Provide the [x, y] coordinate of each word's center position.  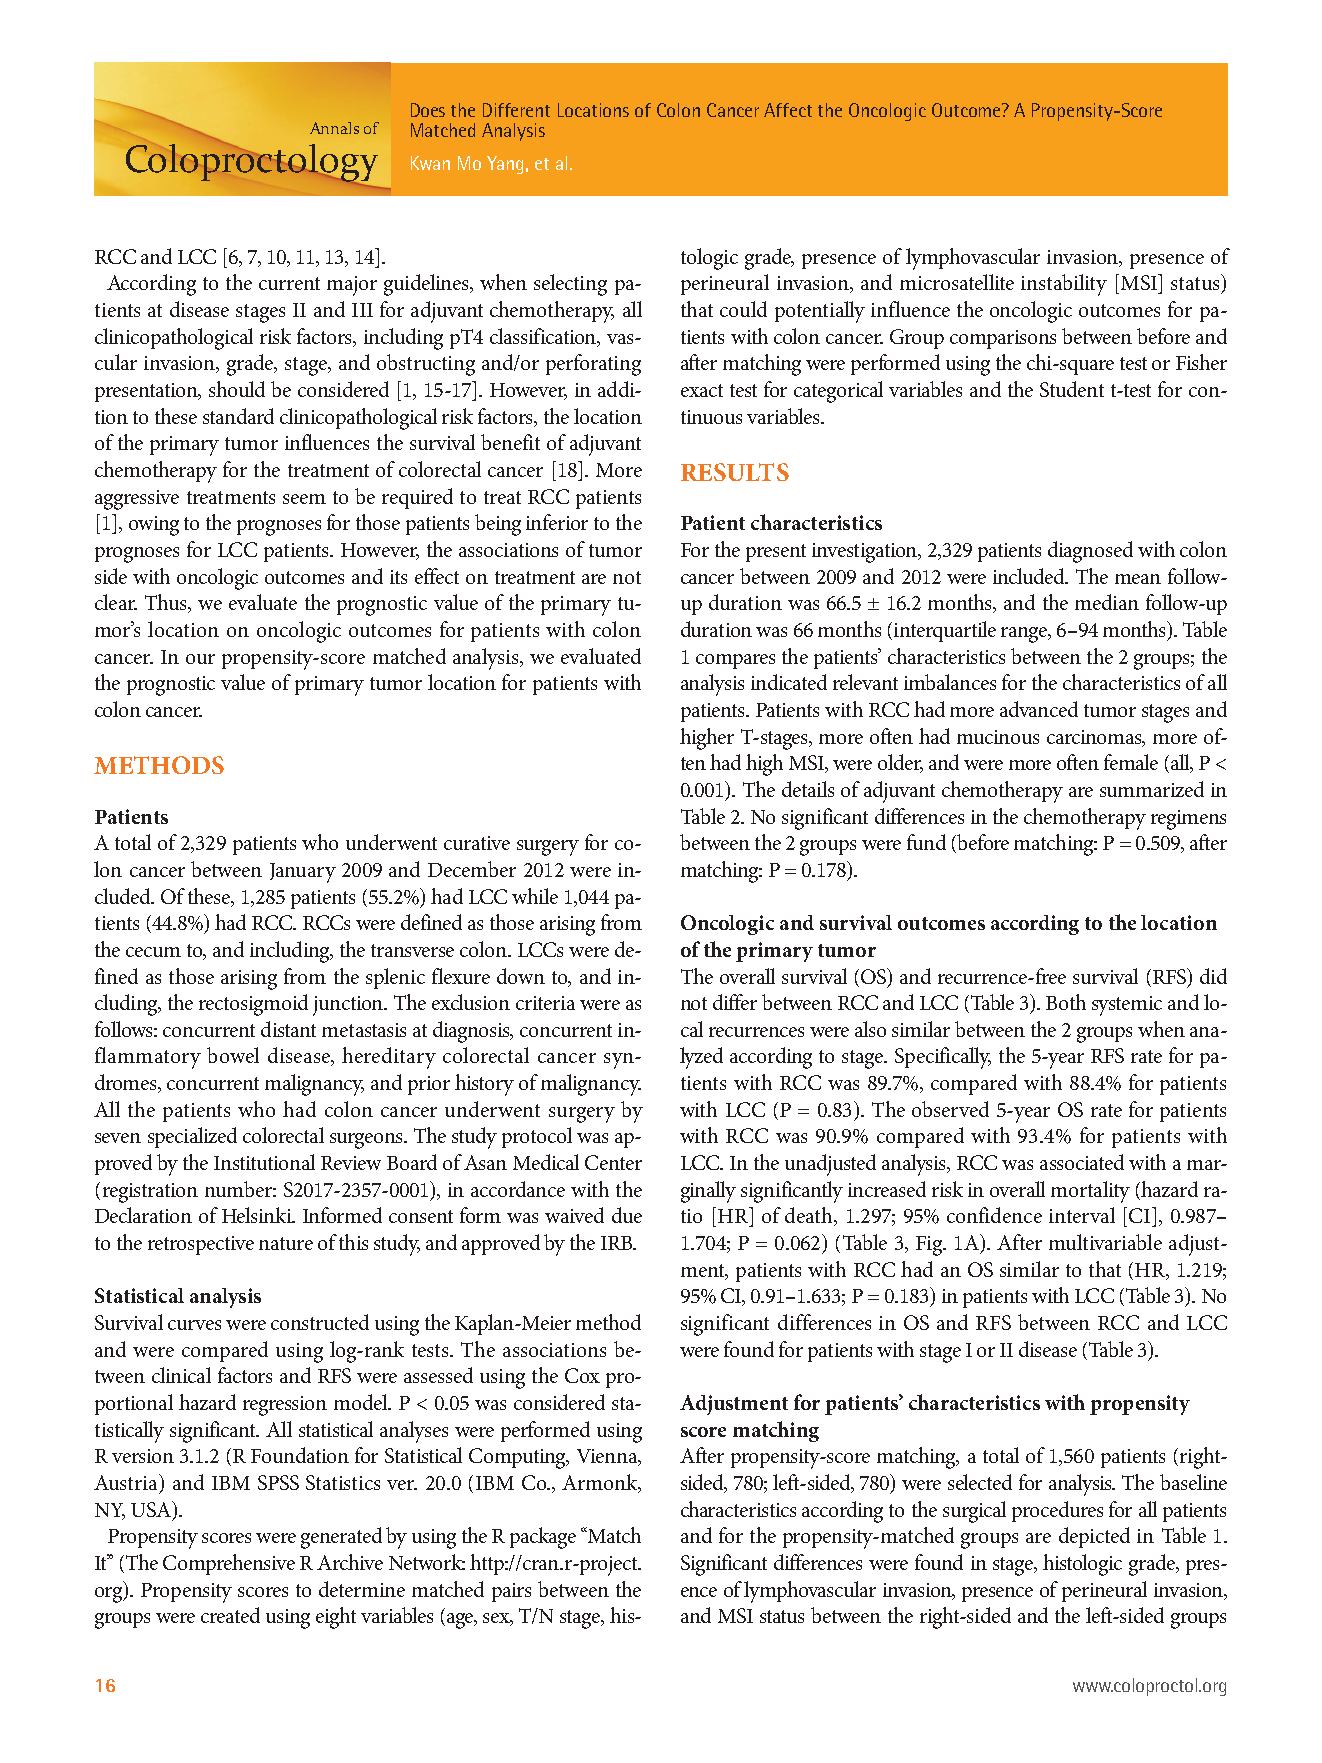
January [303, 873]
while [535, 896]
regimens [1188, 820]
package [543, 1538]
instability [1064, 285]
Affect [788, 110]
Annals [334, 128]
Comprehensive [229, 1564]
